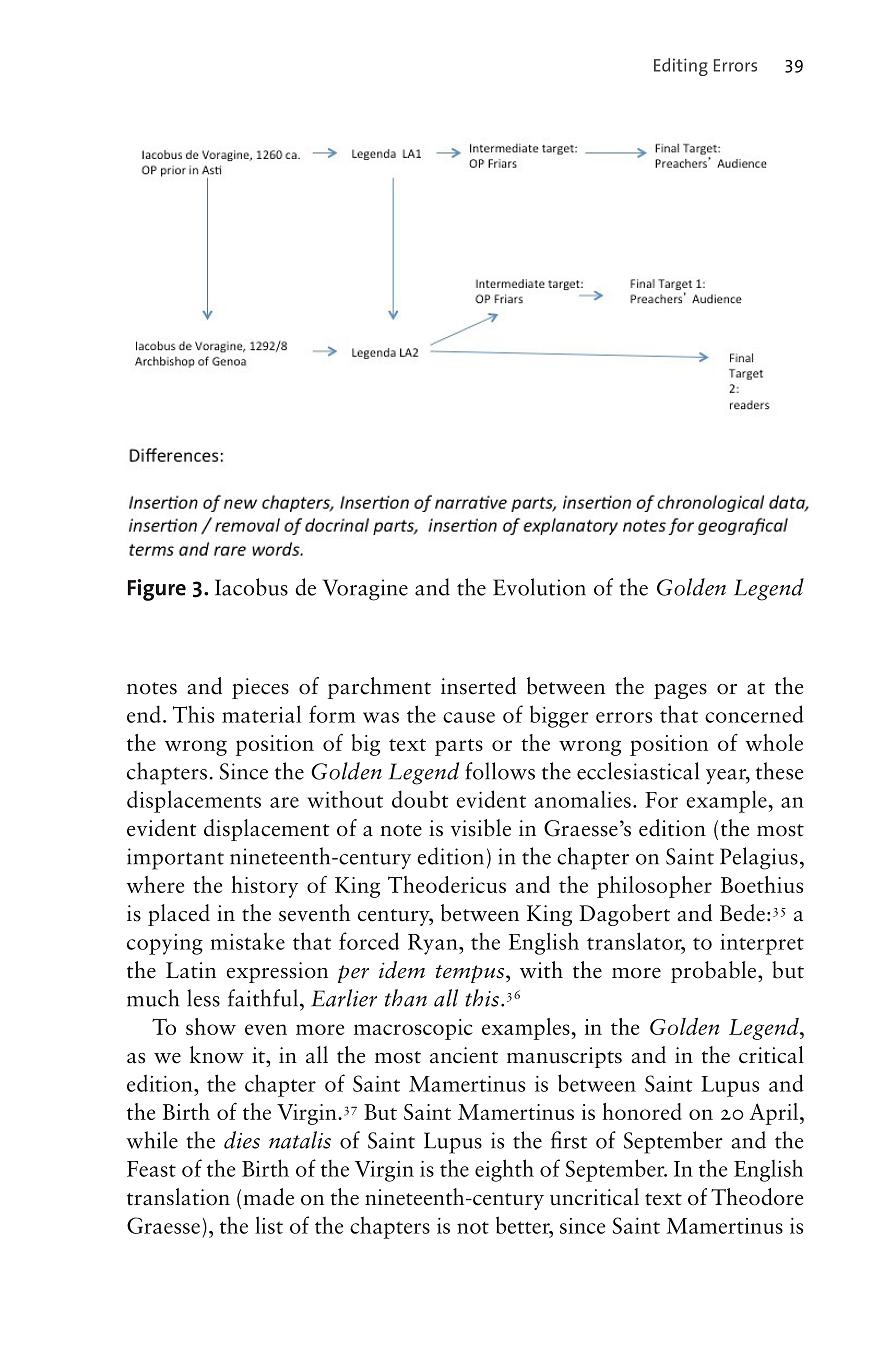  What do you see at coordinates (268, 1197) in the image?
I see `made` at bounding box center [268, 1197].
